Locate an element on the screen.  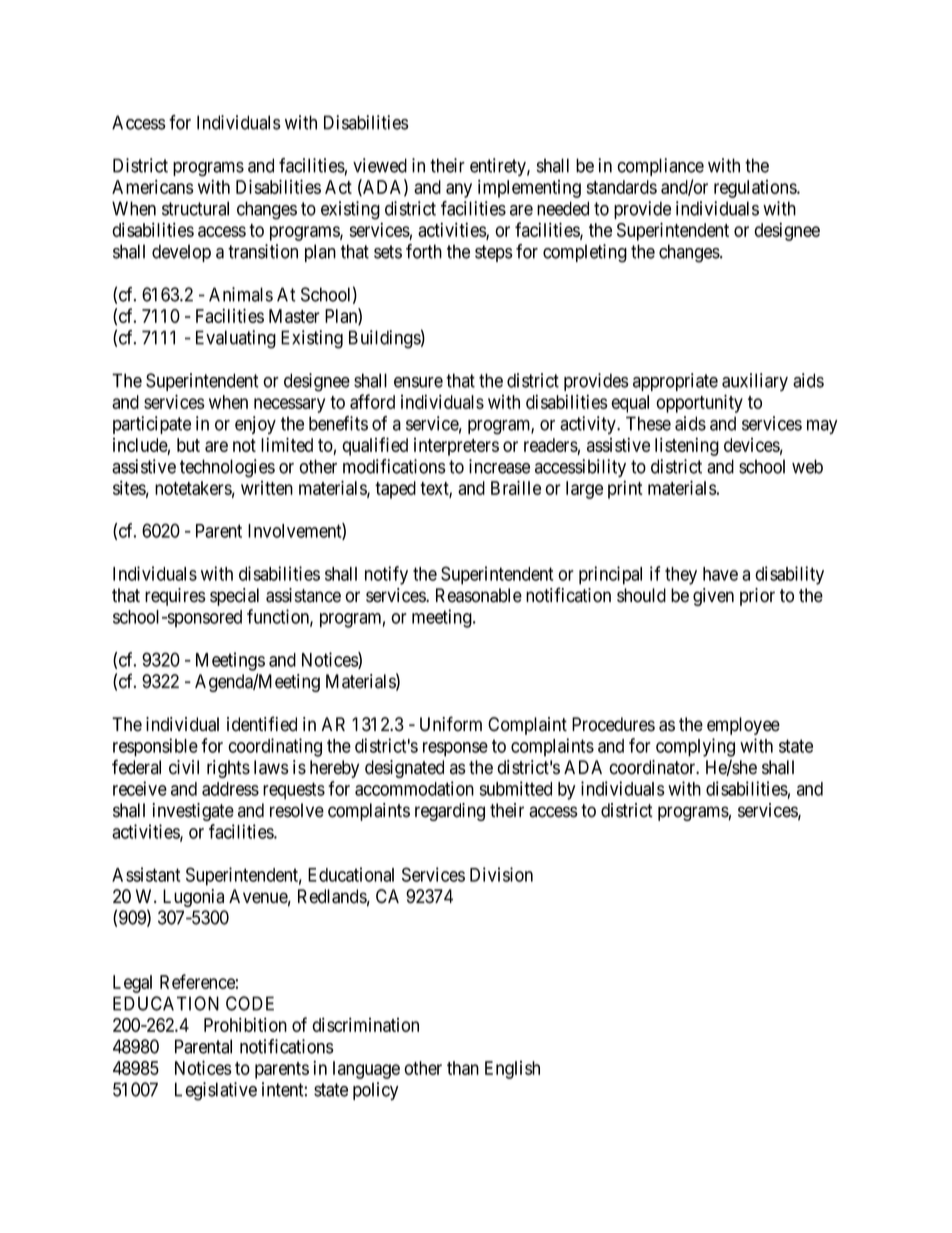
regulations is located at coordinates (756, 189).
